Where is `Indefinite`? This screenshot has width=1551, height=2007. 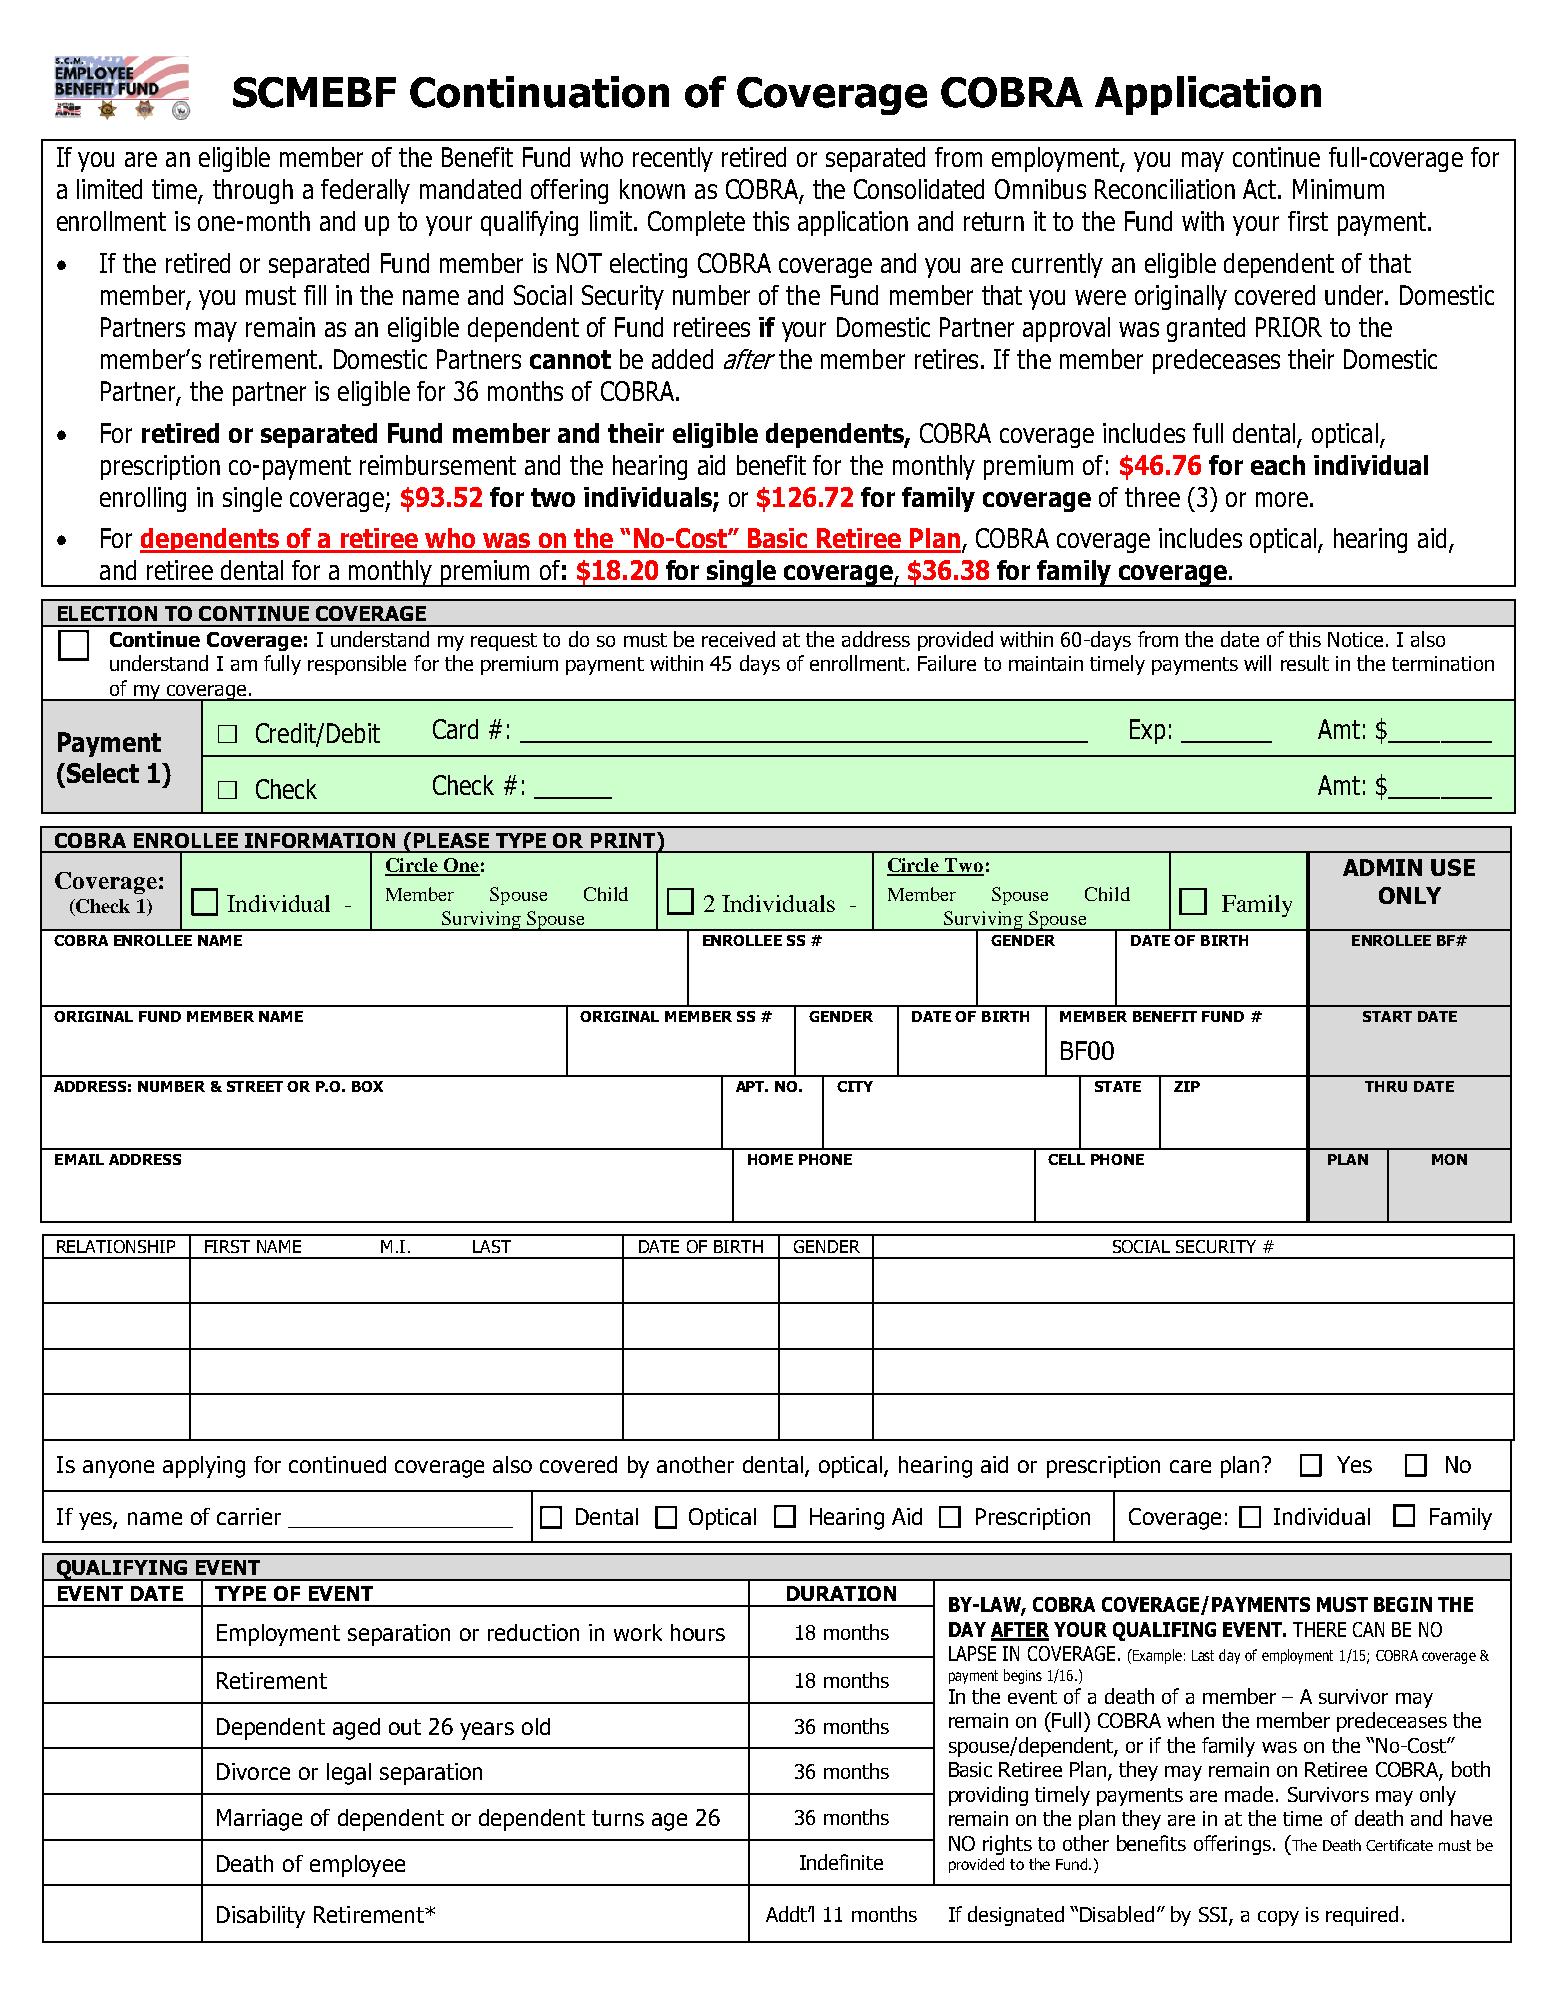 Indefinite is located at coordinates (841, 1862).
